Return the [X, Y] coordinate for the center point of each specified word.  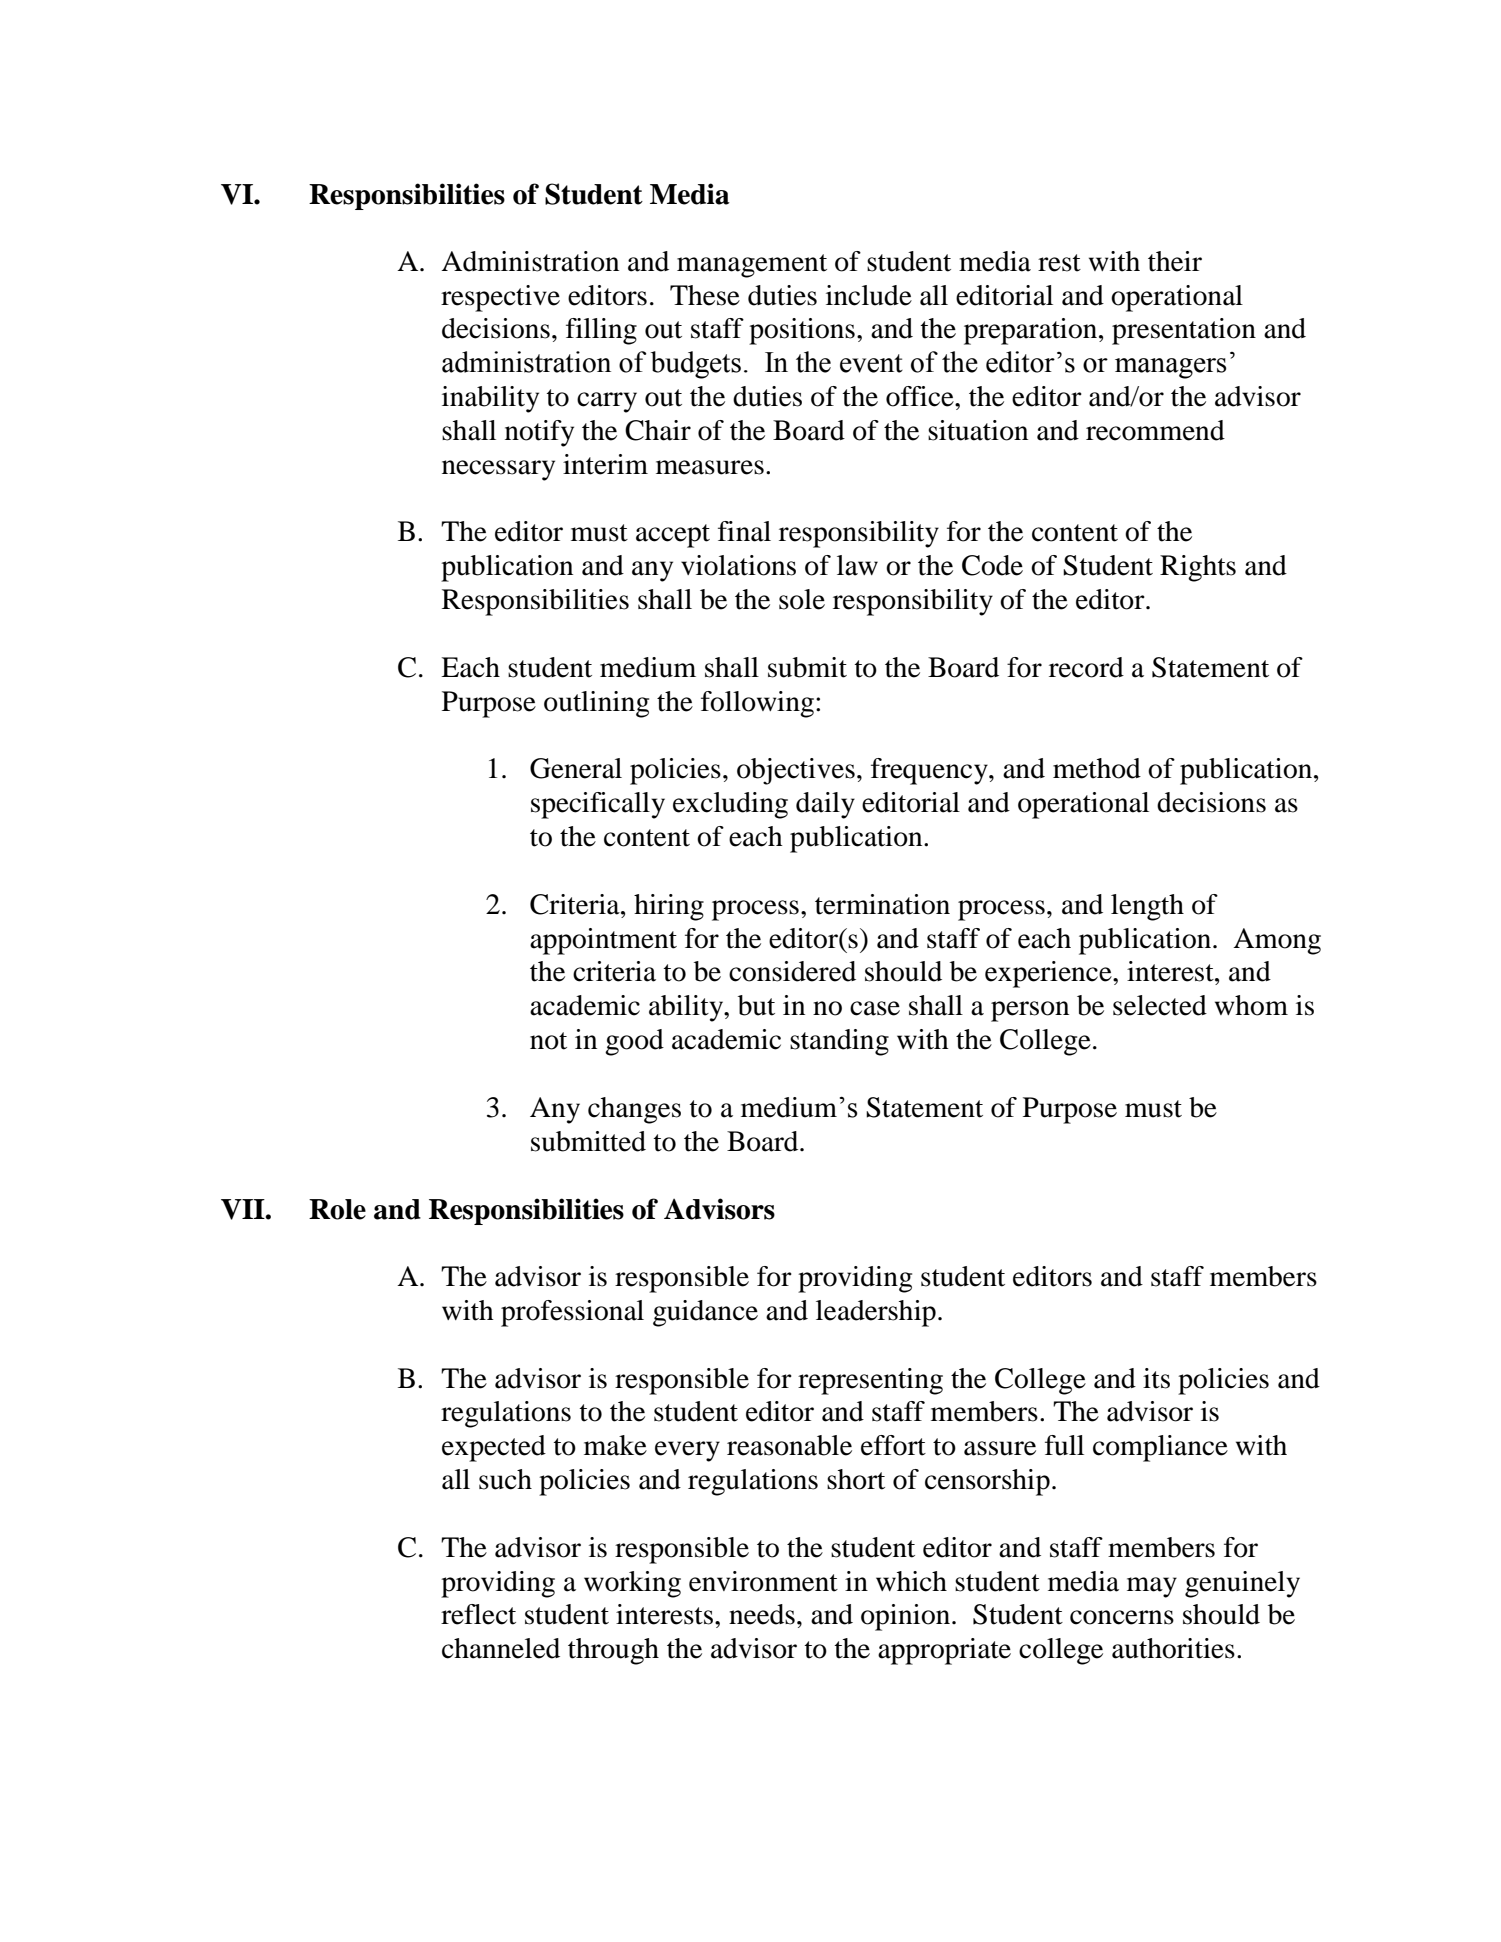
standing [839, 1042]
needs [762, 1614]
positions [802, 331]
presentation [1184, 331]
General [576, 768]
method [1097, 768]
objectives [796, 771]
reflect [478, 1614]
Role [337, 1209]
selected [1160, 1005]
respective [500, 298]
